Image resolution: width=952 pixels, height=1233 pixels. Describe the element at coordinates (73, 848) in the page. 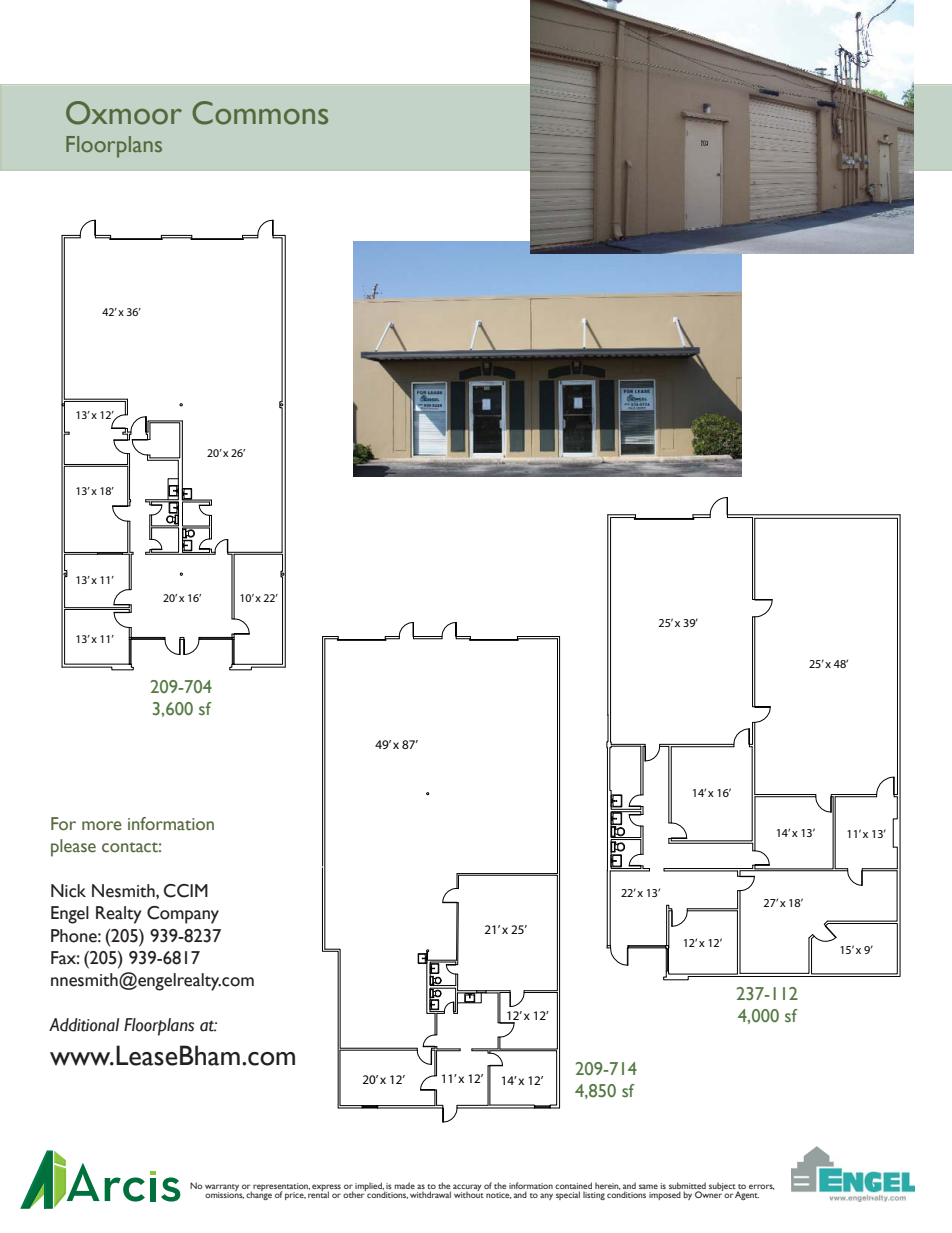

I see `please` at that location.
